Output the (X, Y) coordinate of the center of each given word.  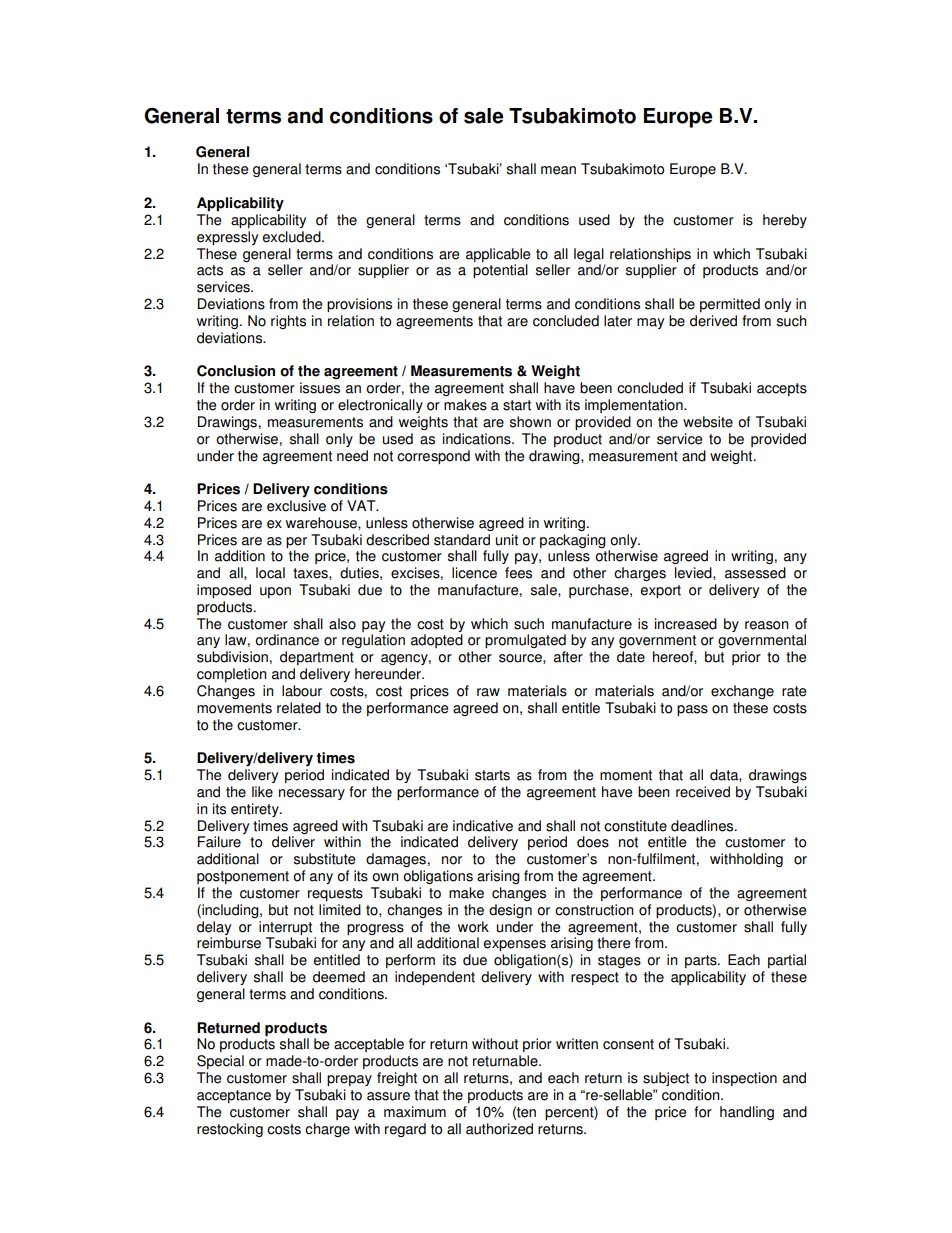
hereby (785, 221)
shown (530, 422)
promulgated (525, 641)
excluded (293, 237)
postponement (243, 877)
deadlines (703, 826)
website (708, 422)
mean (558, 170)
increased (686, 624)
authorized (499, 1129)
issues (320, 388)
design (510, 911)
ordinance (287, 640)
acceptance (234, 1096)
